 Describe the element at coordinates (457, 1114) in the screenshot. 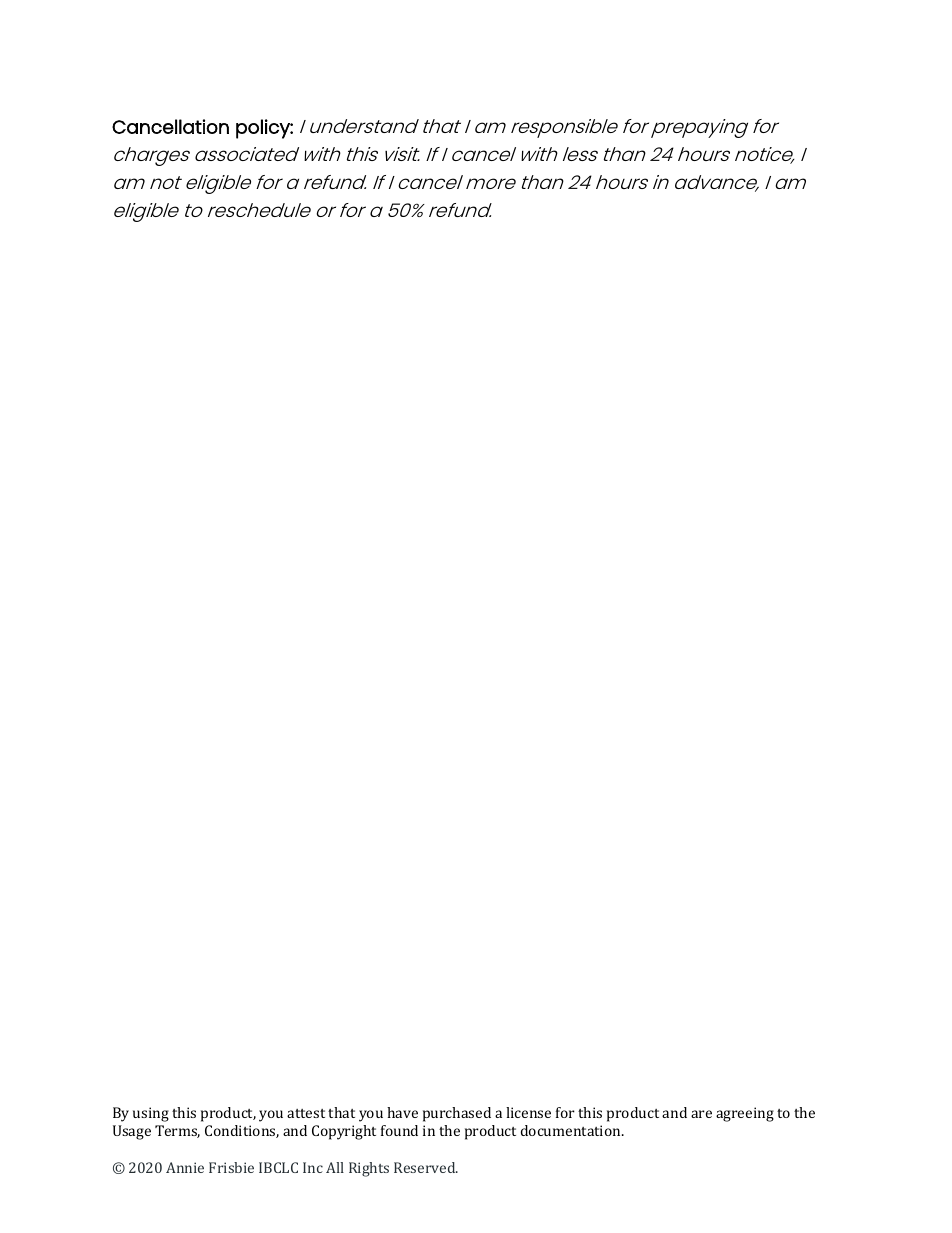

I see `purchased` at that location.
